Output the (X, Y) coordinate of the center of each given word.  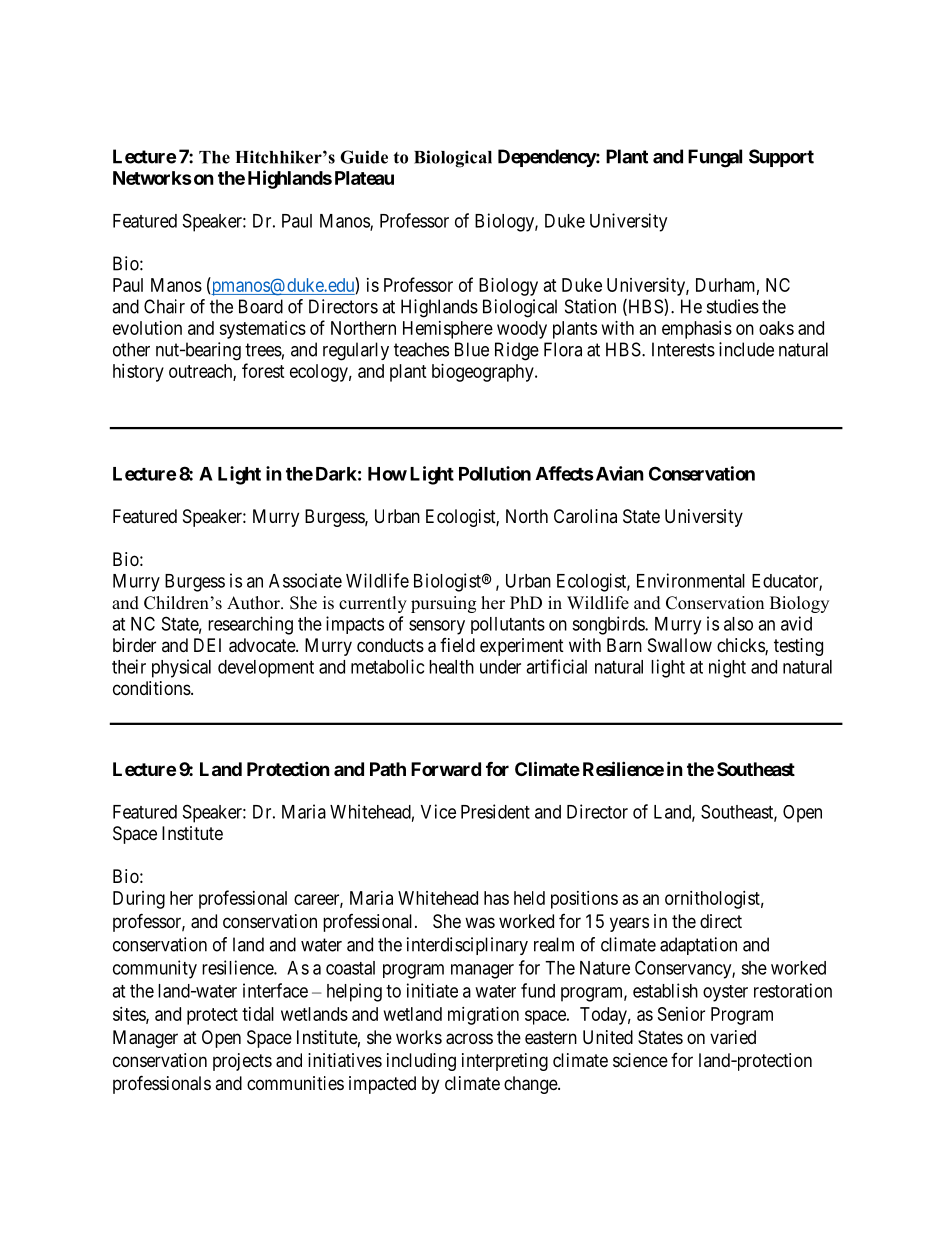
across (469, 1039)
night (727, 668)
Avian (618, 473)
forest (263, 370)
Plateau (364, 178)
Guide (364, 157)
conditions (152, 688)
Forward (446, 769)
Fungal (715, 158)
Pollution (495, 473)
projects (242, 1062)
